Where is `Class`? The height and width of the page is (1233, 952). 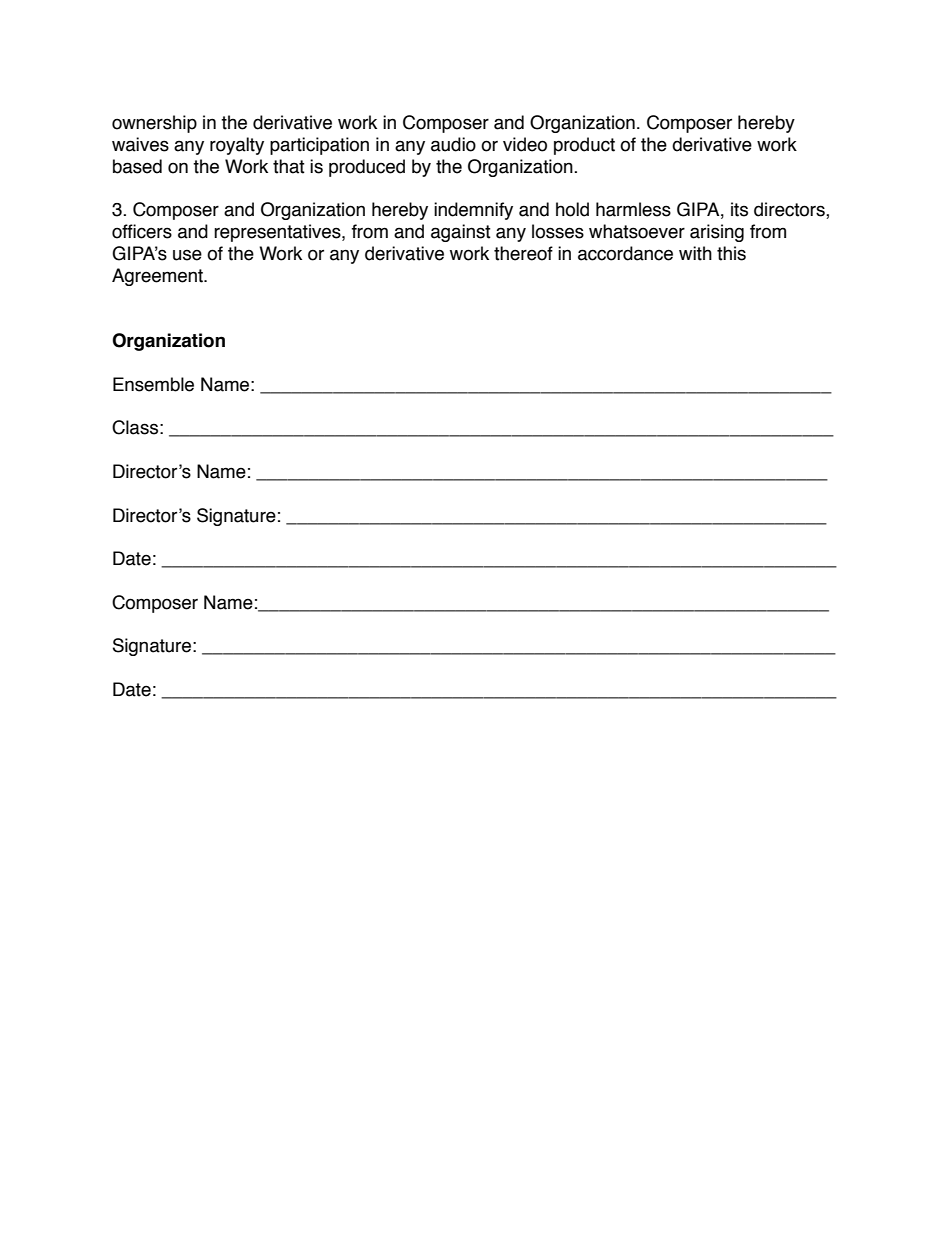
Class is located at coordinates (135, 427).
